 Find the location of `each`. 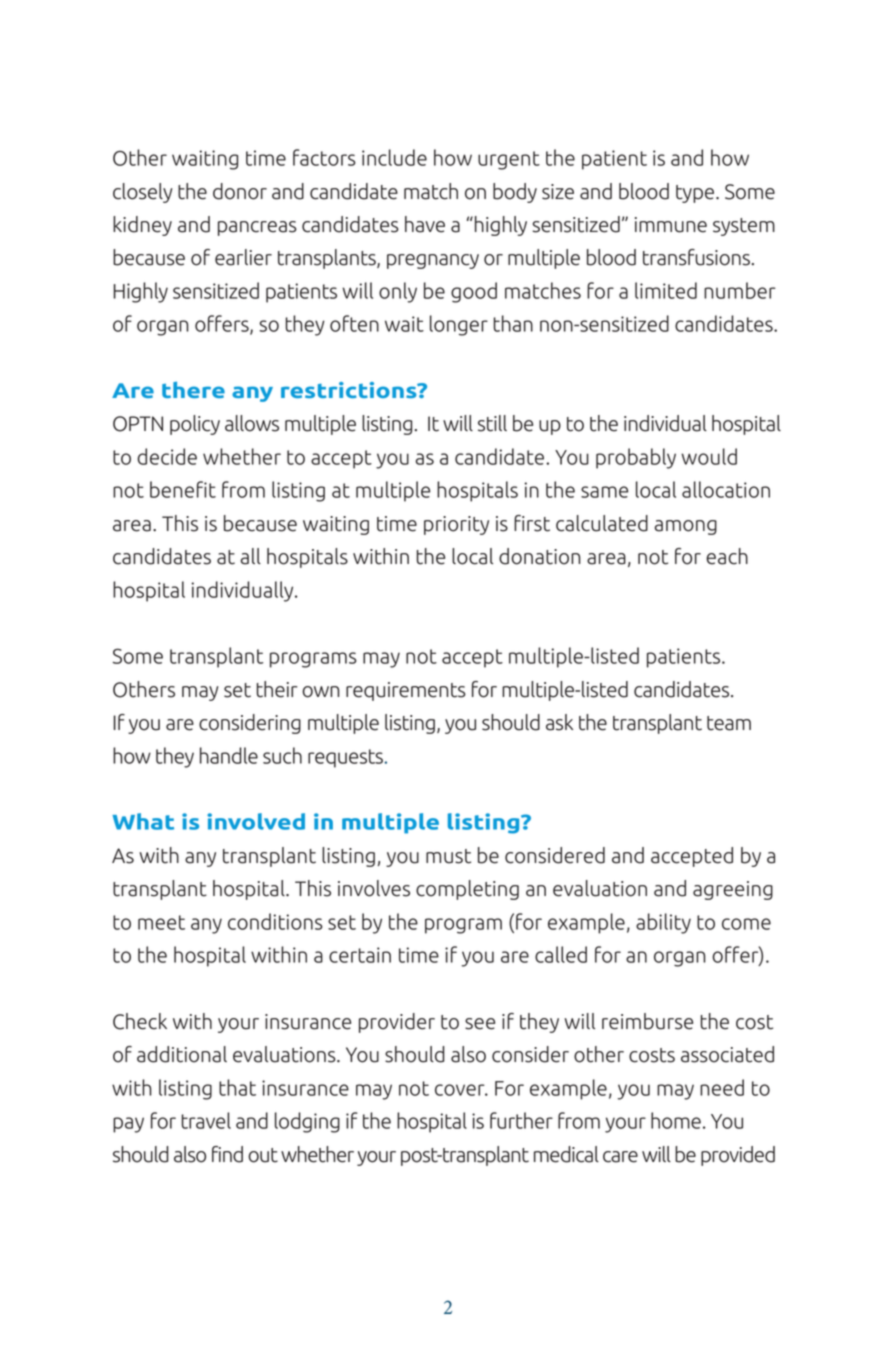

each is located at coordinates (727, 556).
